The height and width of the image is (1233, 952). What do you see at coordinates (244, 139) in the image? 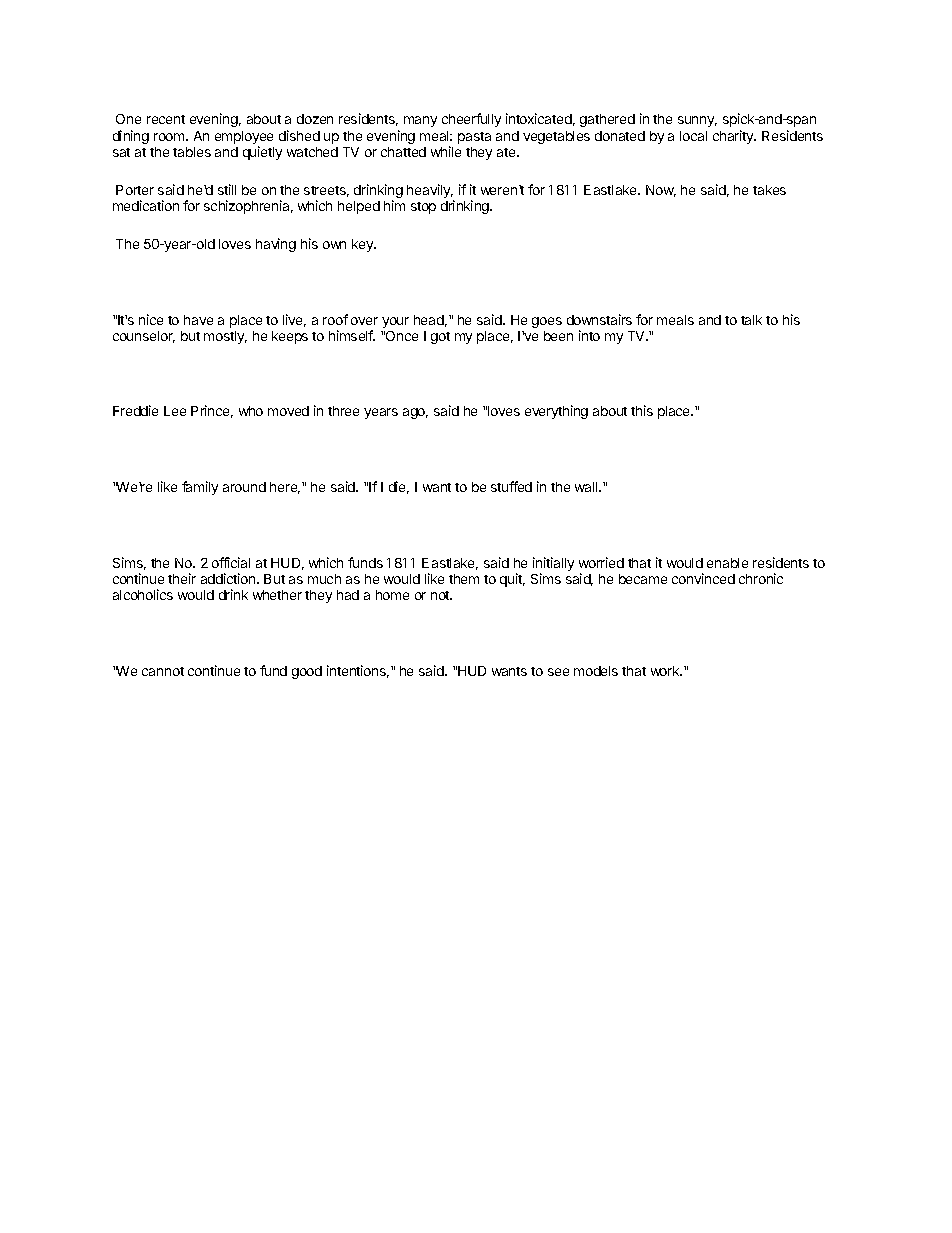
I see `employee` at bounding box center [244, 139].
